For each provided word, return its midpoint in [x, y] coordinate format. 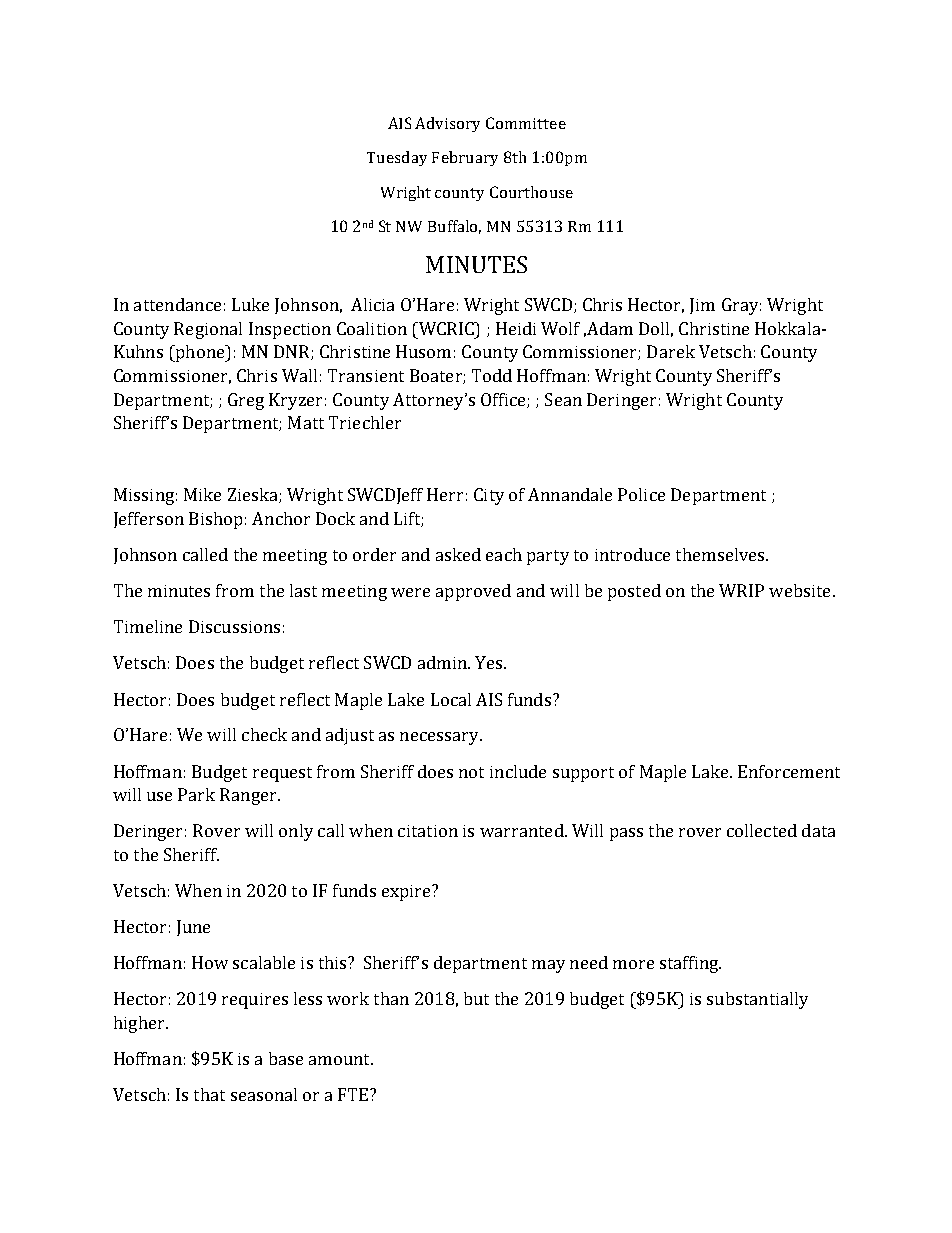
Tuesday [397, 158]
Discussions [234, 626]
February [465, 158]
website [799, 590]
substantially [757, 1000]
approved [473, 592]
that [209, 1094]
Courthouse [531, 192]
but [476, 998]
